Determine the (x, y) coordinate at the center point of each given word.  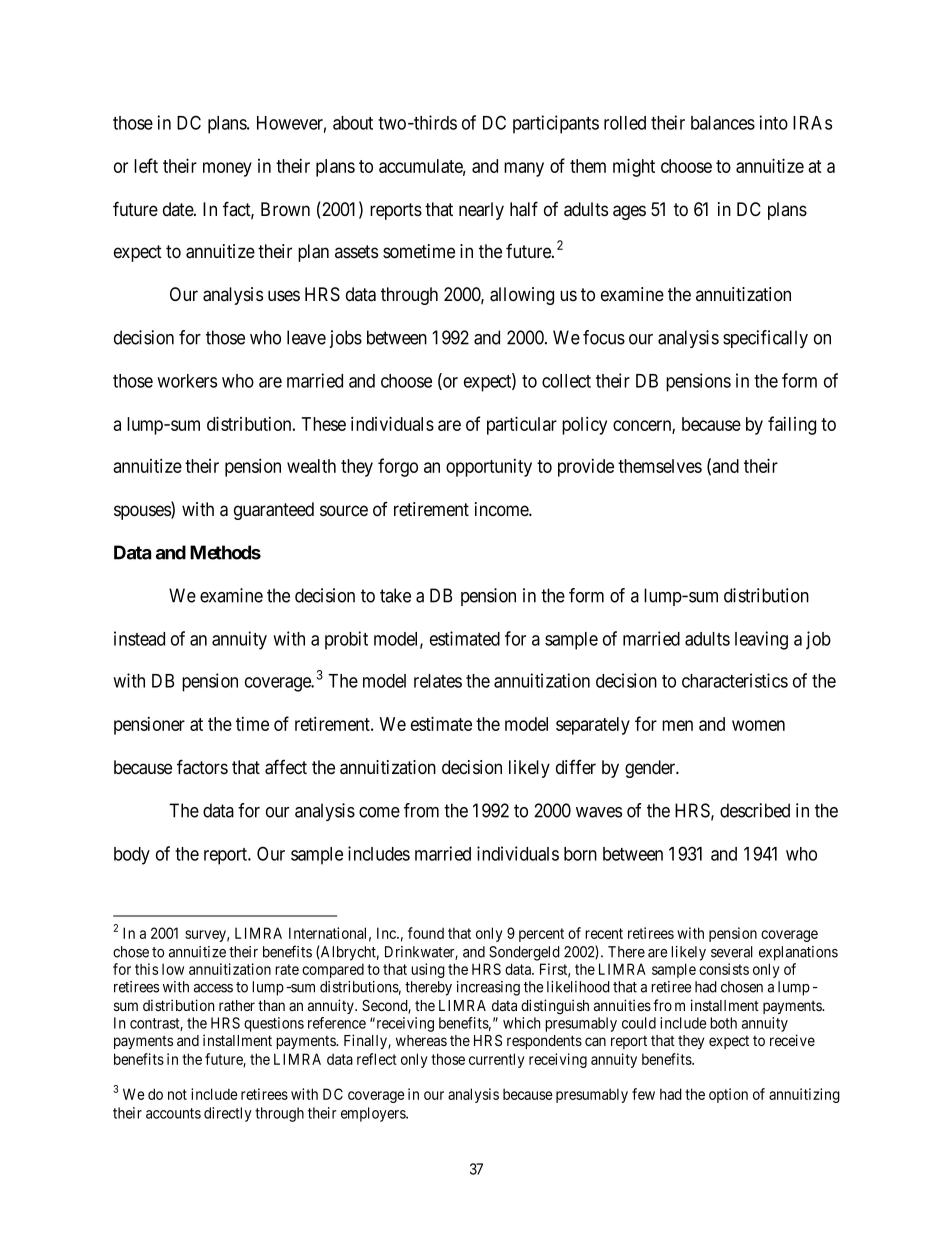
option (728, 1095)
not (177, 1094)
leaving (761, 640)
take (395, 595)
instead (139, 638)
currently (497, 1060)
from (421, 810)
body (132, 856)
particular (522, 425)
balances (723, 123)
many (524, 169)
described (755, 810)
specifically (765, 339)
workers (187, 381)
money (227, 169)
